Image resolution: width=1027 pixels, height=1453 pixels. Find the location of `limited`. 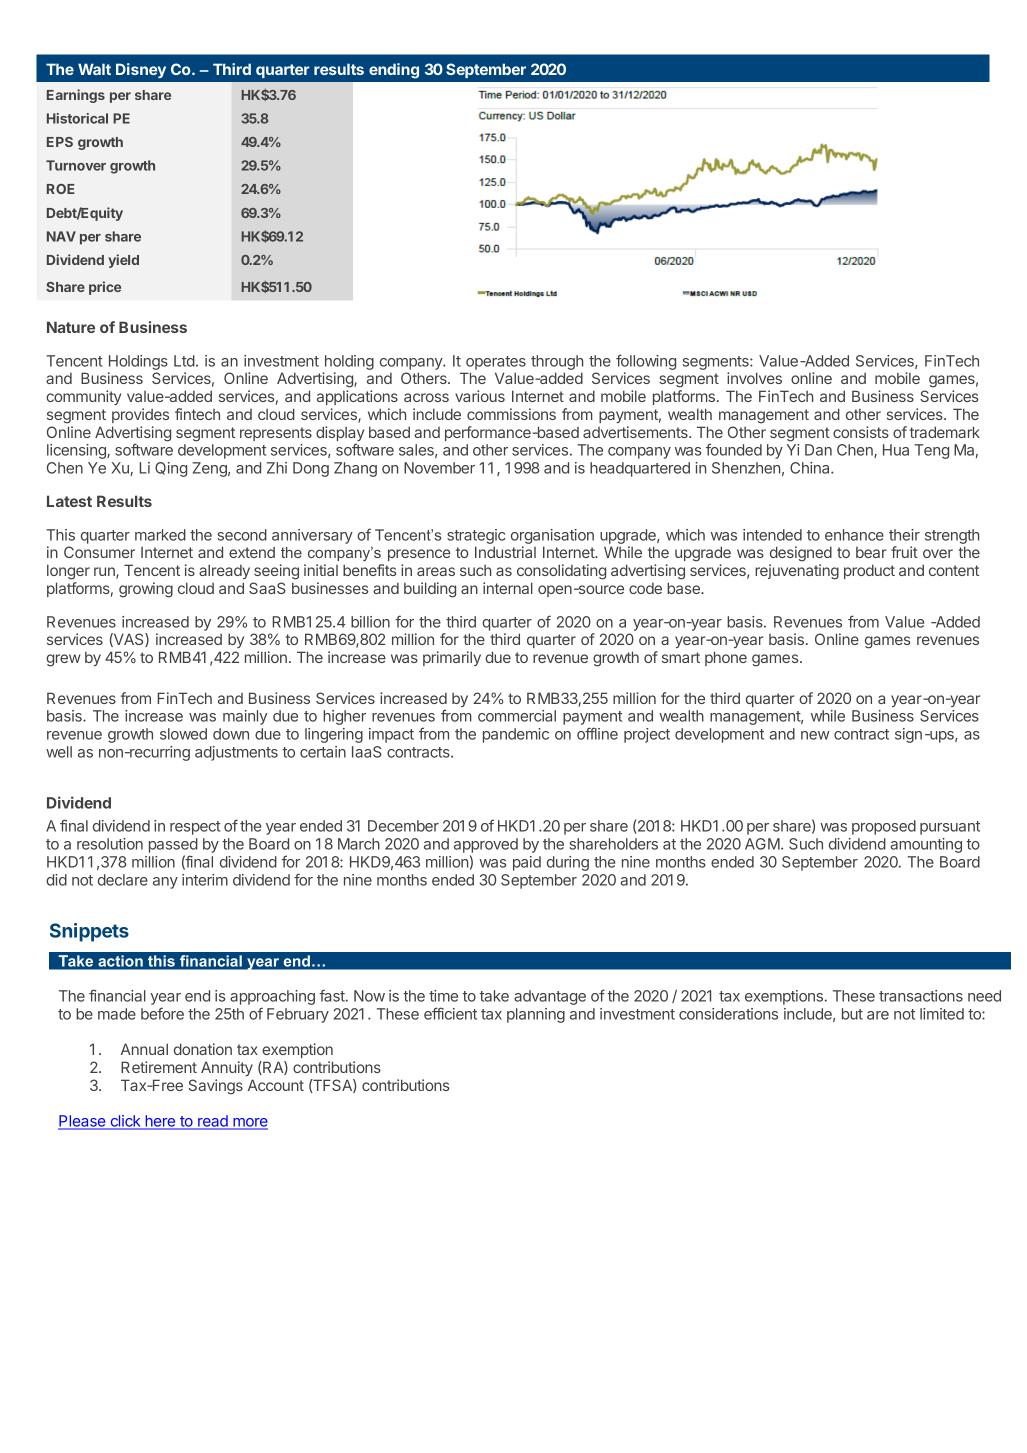

limited is located at coordinates (942, 1014).
